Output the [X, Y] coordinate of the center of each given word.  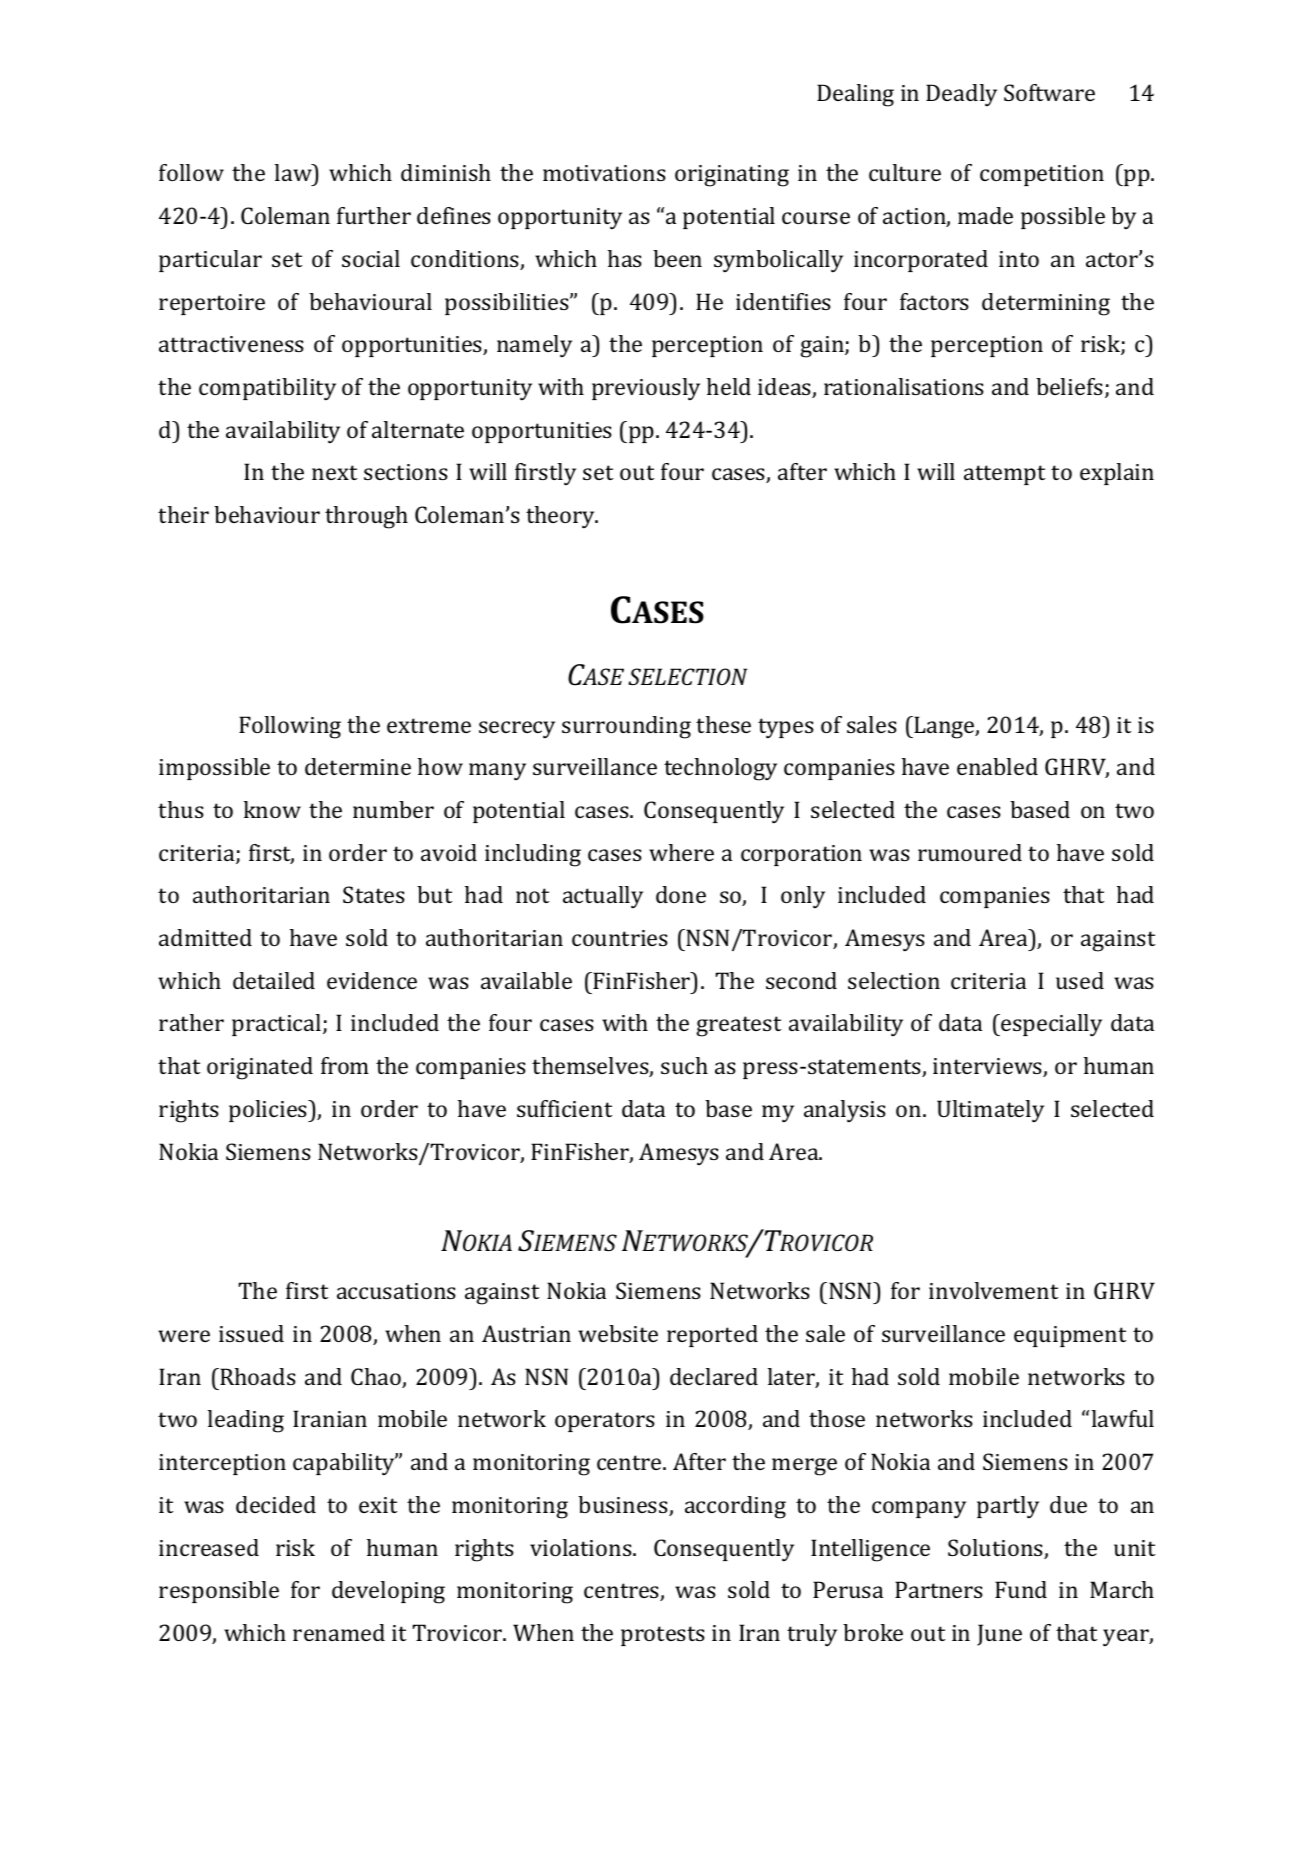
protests [663, 1636]
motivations [604, 173]
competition [1042, 175]
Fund [1021, 1589]
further [374, 215]
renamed [339, 1632]
